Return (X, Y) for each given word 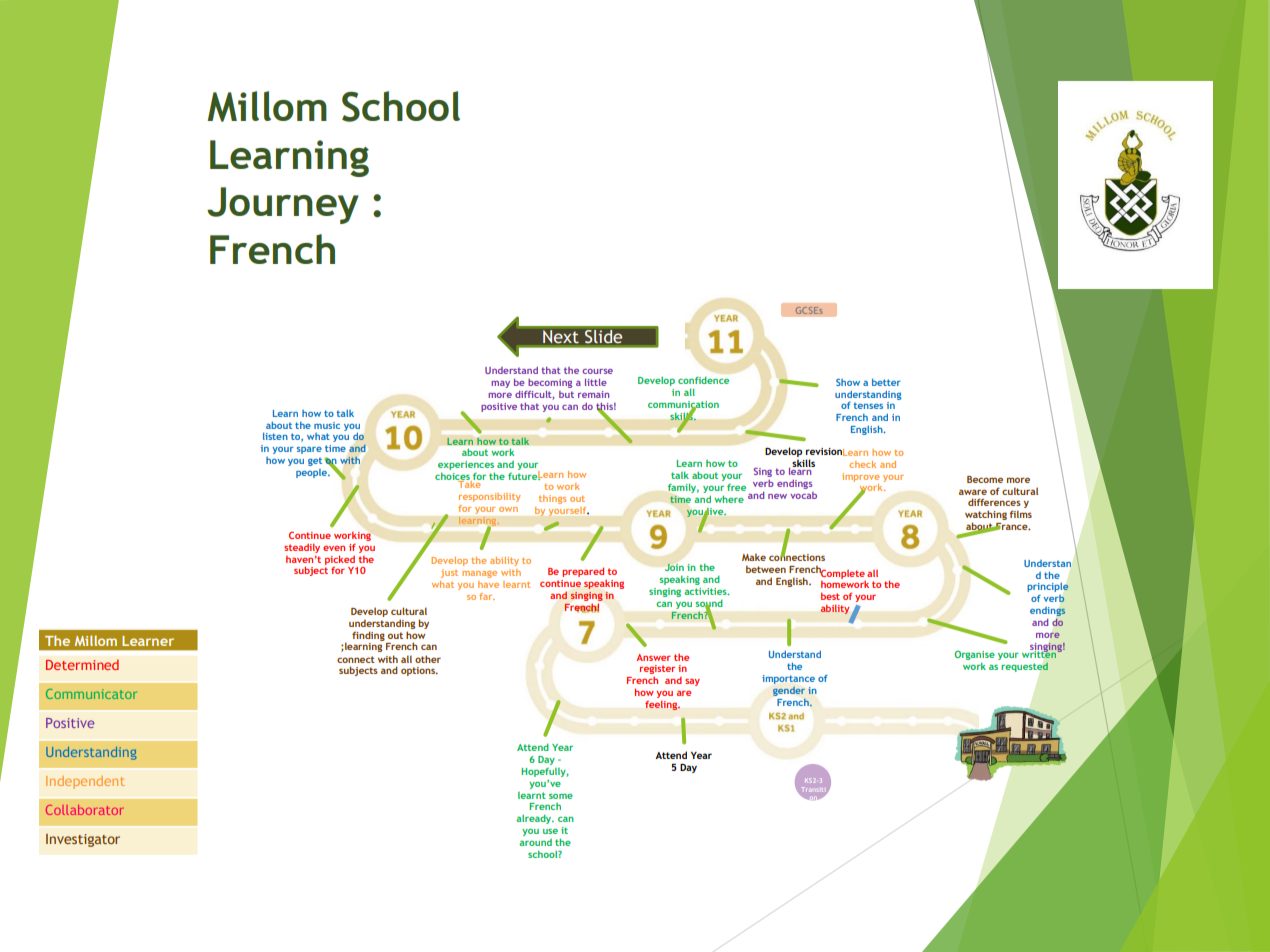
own (508, 509)
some (561, 796)
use (550, 831)
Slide (603, 336)
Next (561, 336)
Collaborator (84, 810)
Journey (283, 205)
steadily (302, 548)
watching (986, 516)
